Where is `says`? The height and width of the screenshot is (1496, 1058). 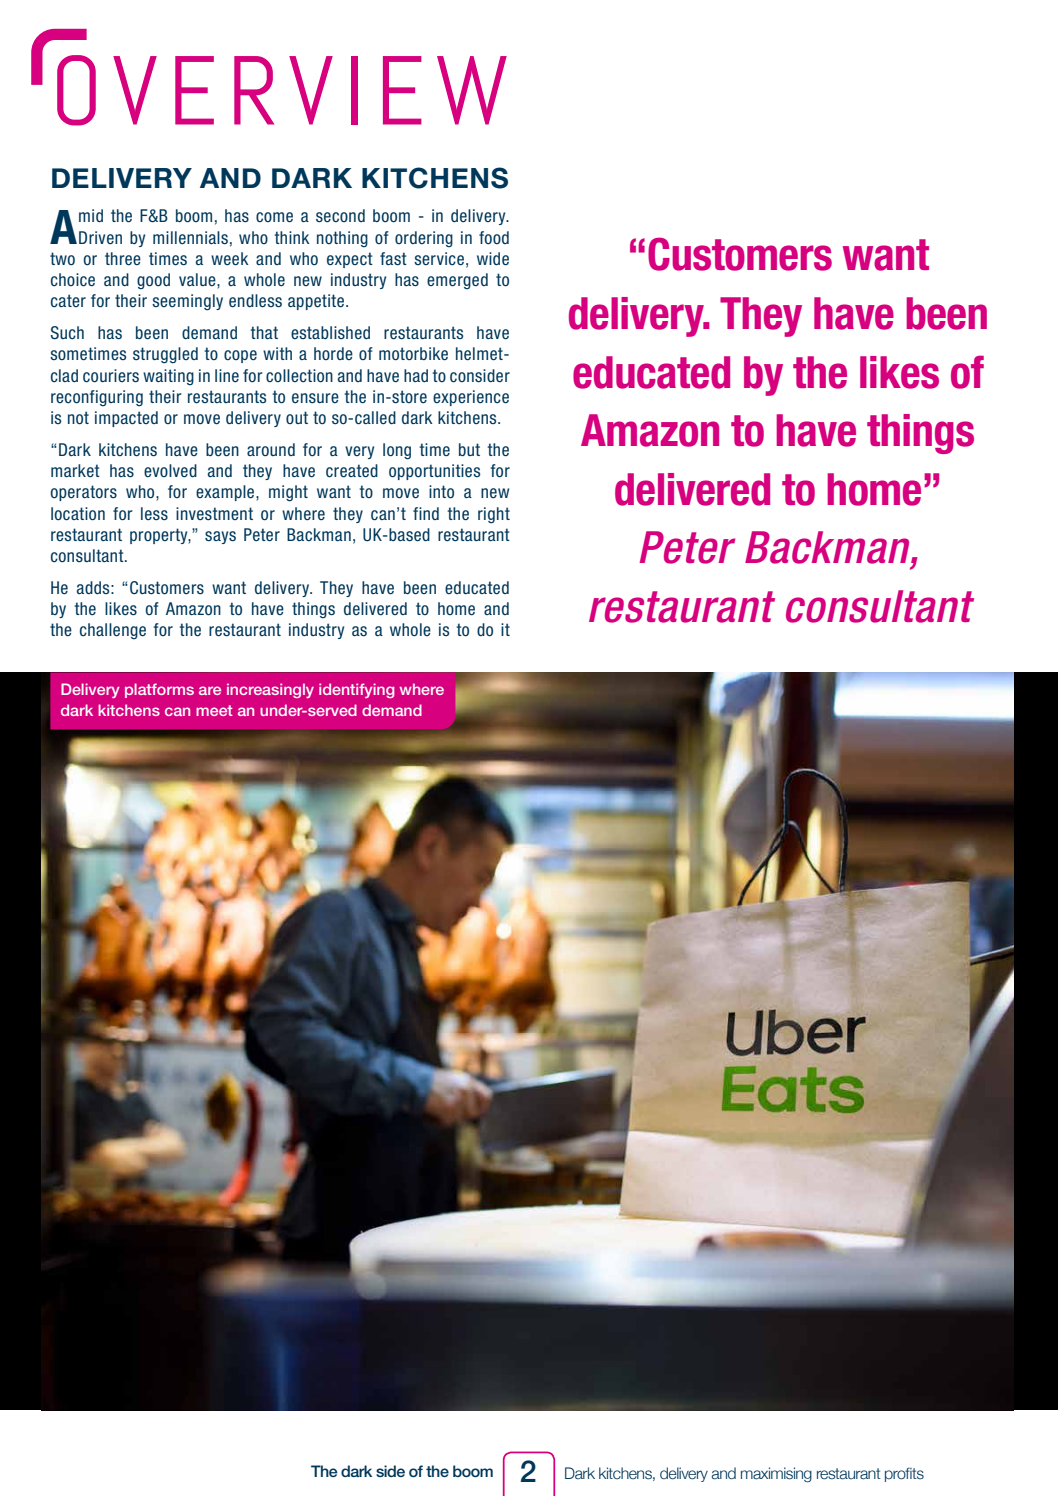 says is located at coordinates (220, 537).
